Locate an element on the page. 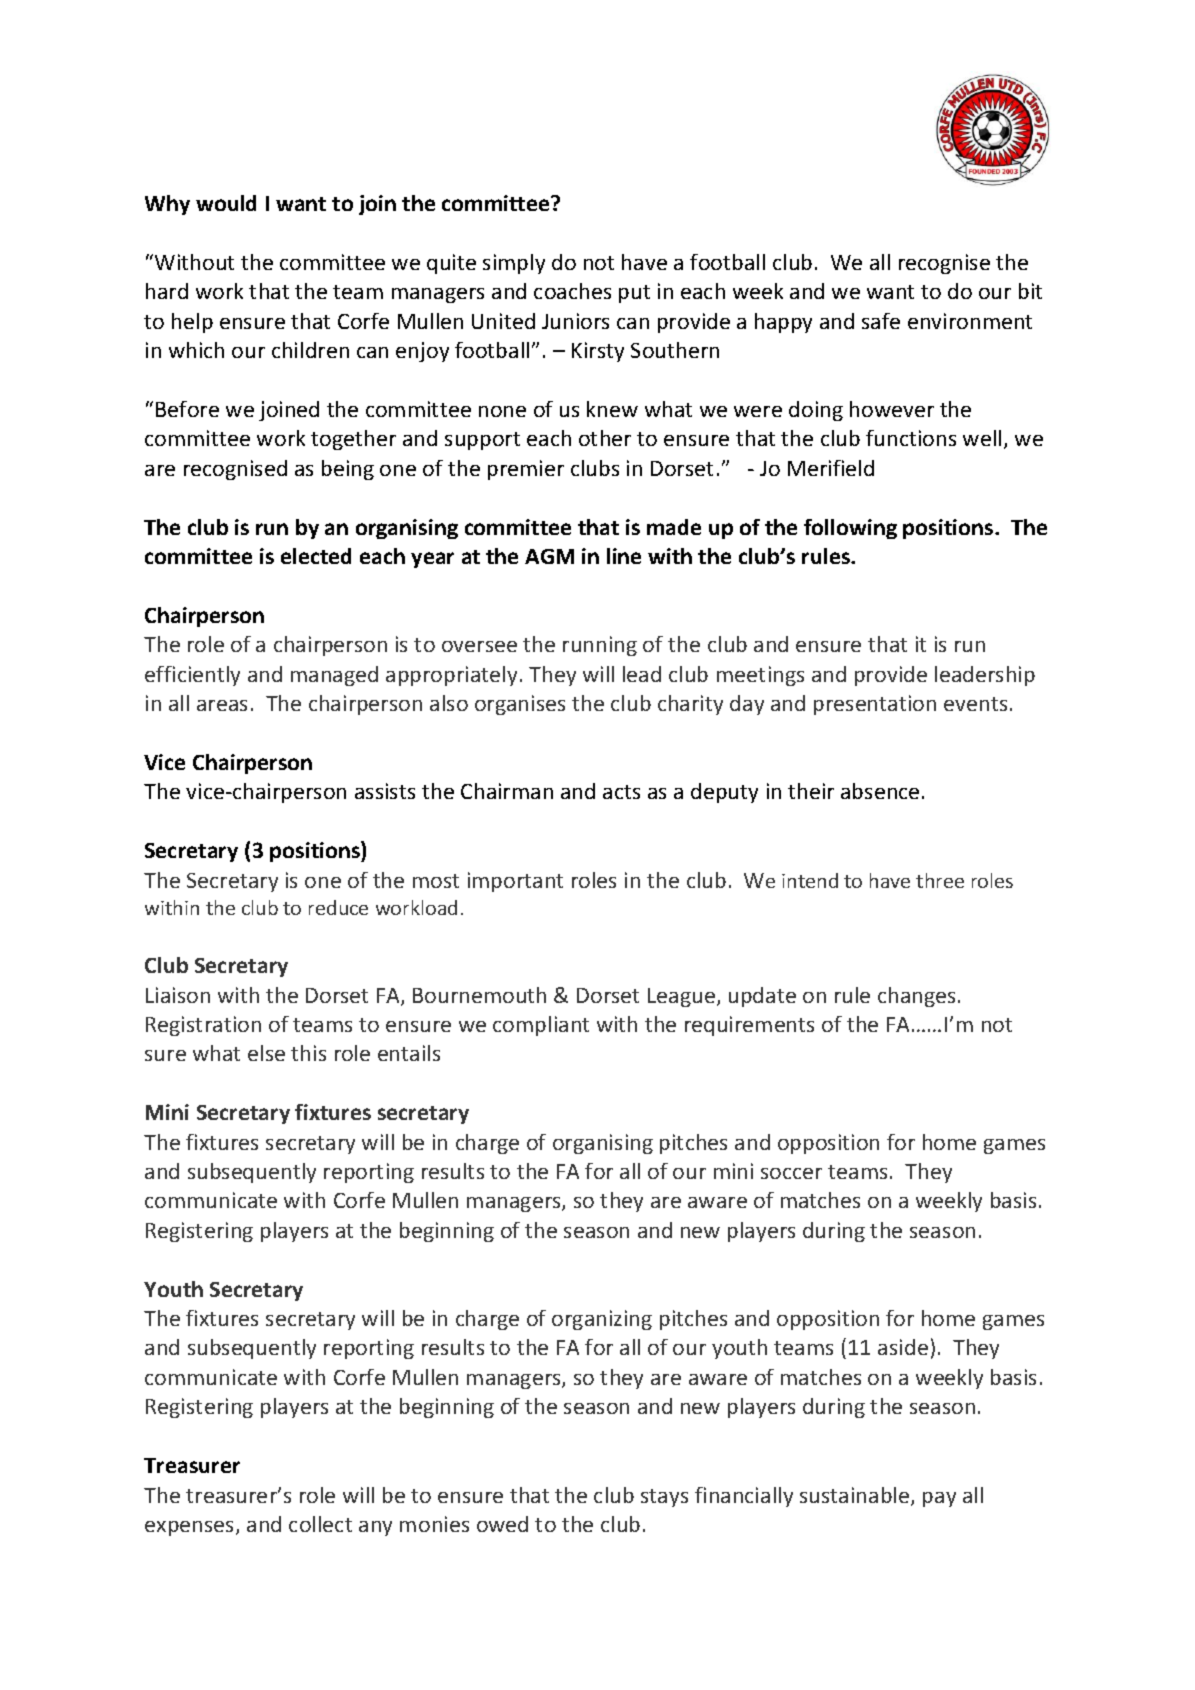 This page has width=1195, height=1690. coaches is located at coordinates (572, 291).
